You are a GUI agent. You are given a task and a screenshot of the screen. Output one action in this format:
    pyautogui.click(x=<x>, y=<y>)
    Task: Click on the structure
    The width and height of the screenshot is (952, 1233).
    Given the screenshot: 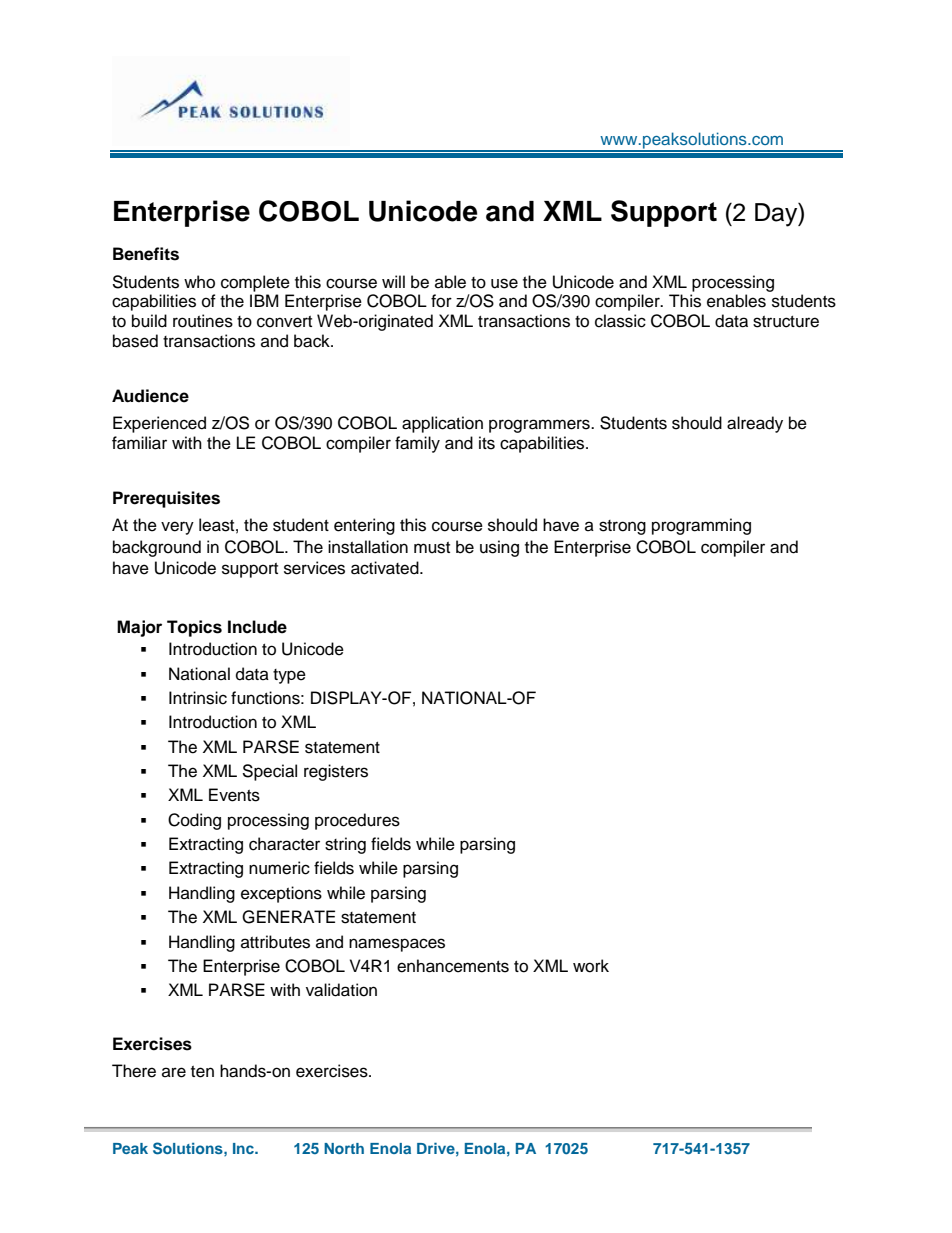 What is the action you would take?
    pyautogui.click(x=786, y=322)
